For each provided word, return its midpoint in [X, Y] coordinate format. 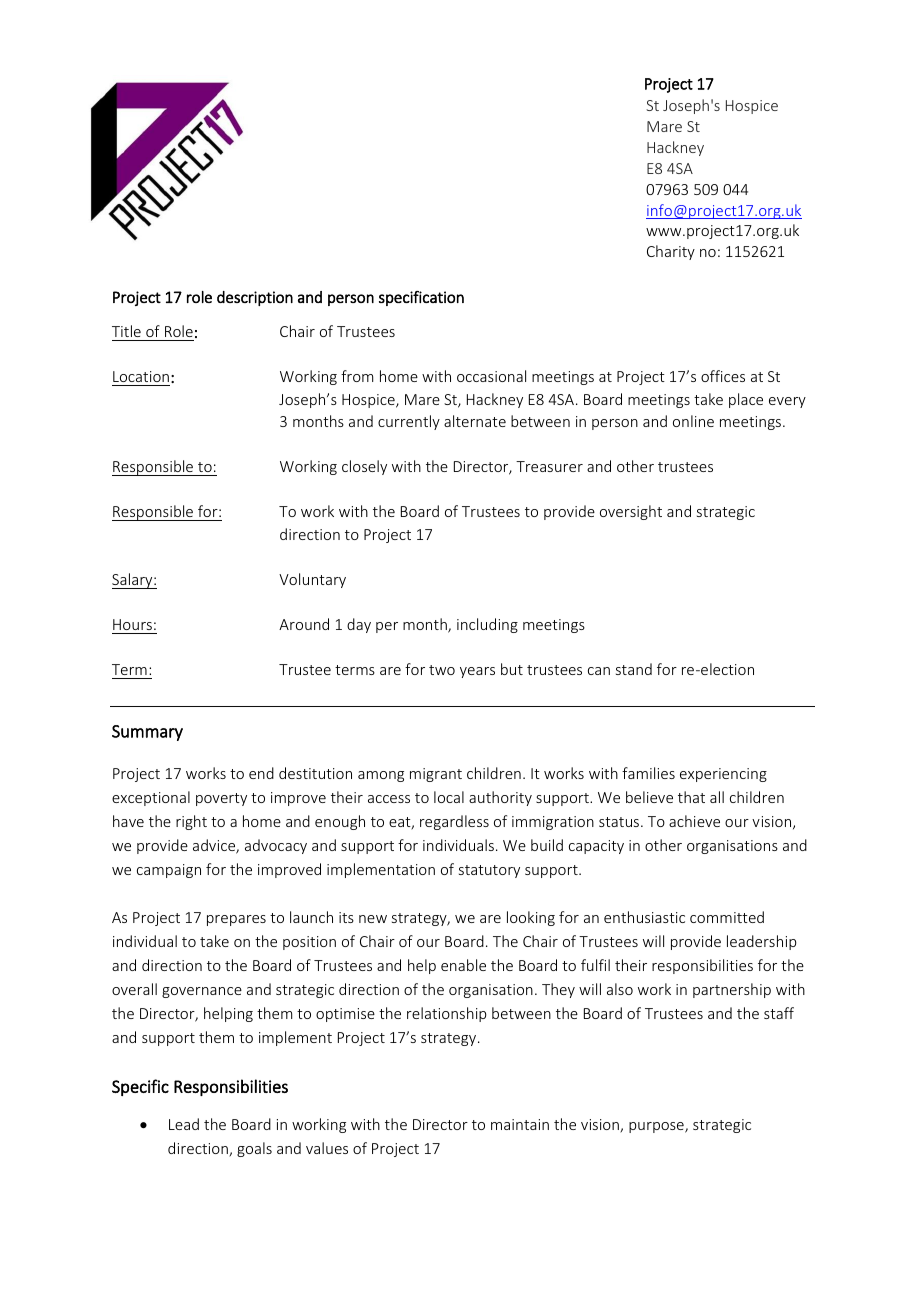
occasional [491, 376]
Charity [671, 252]
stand [634, 669]
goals [254, 1149]
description [255, 298]
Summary [147, 733]
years [477, 672]
